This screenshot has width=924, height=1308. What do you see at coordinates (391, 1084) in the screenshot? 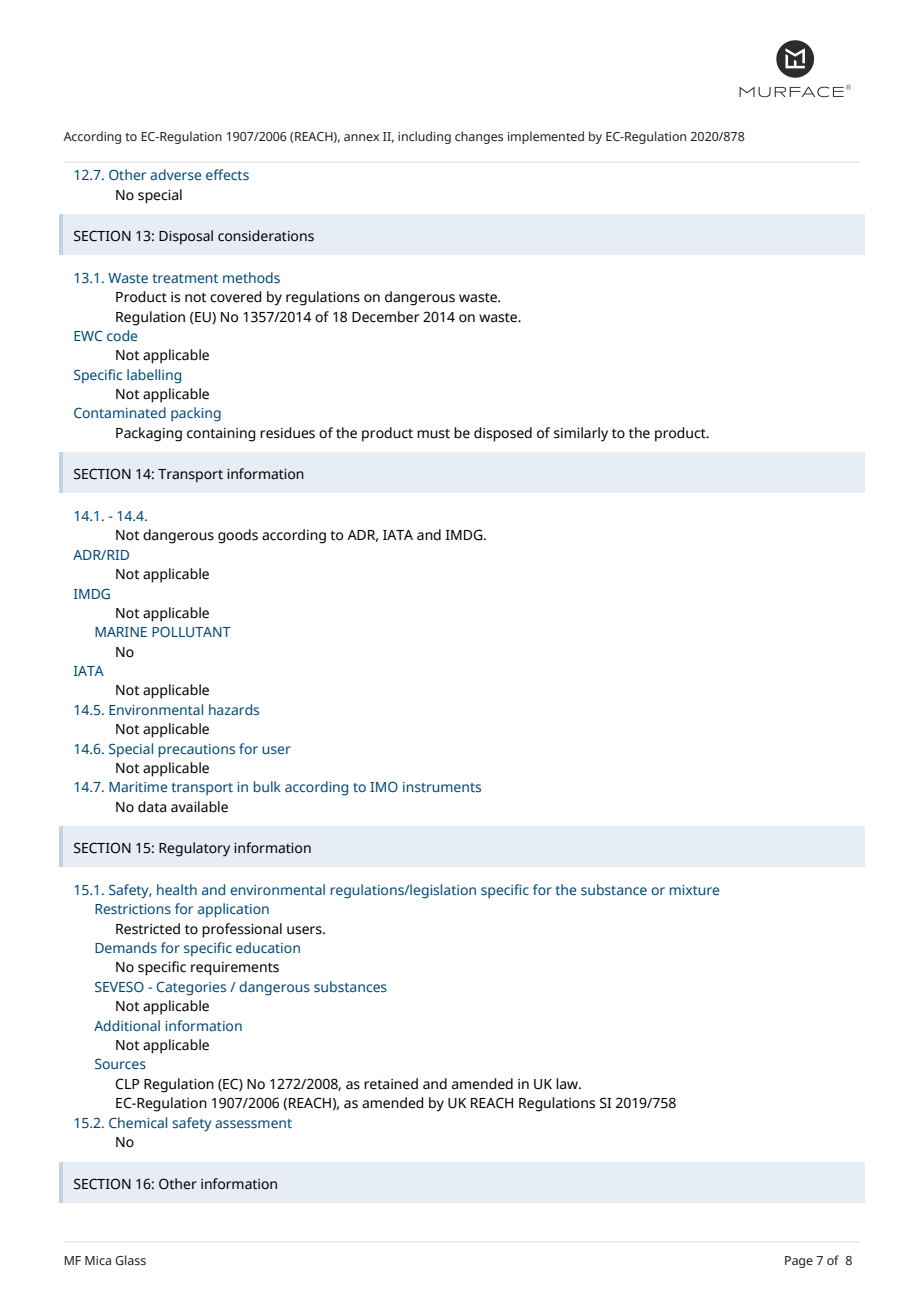
I see `retained` at bounding box center [391, 1084].
